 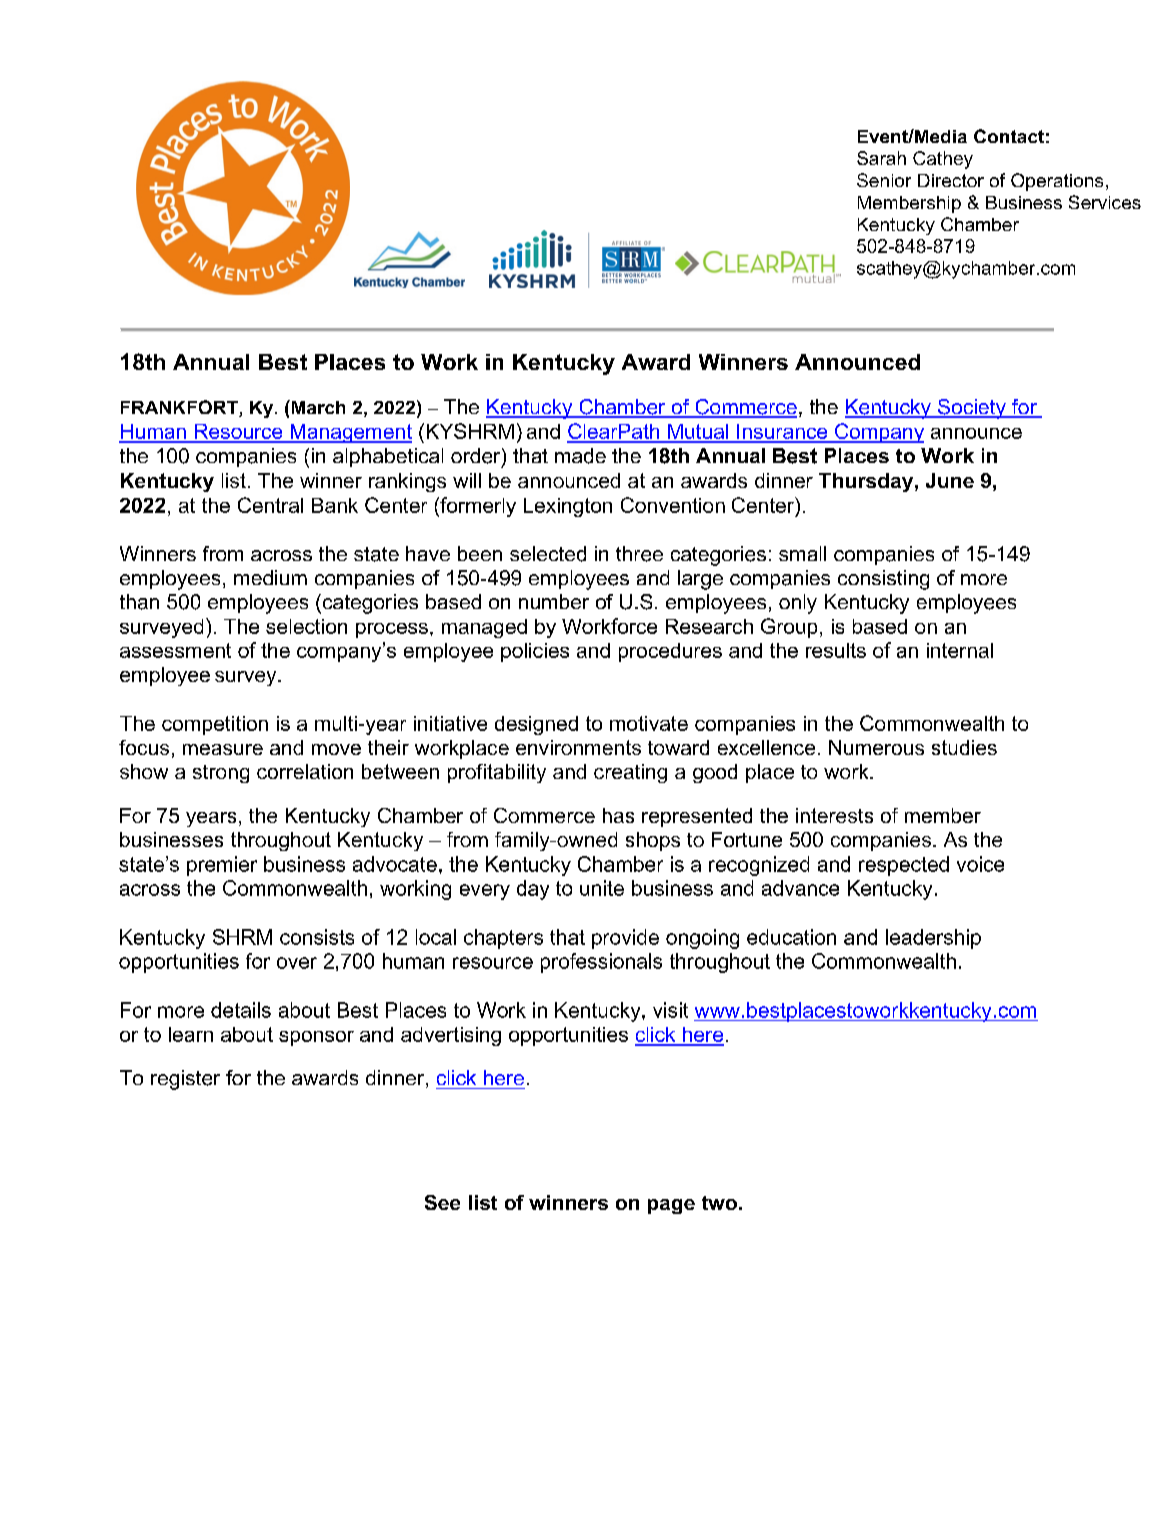 What do you see at coordinates (671, 1206) in the screenshot?
I see `page` at bounding box center [671, 1206].
